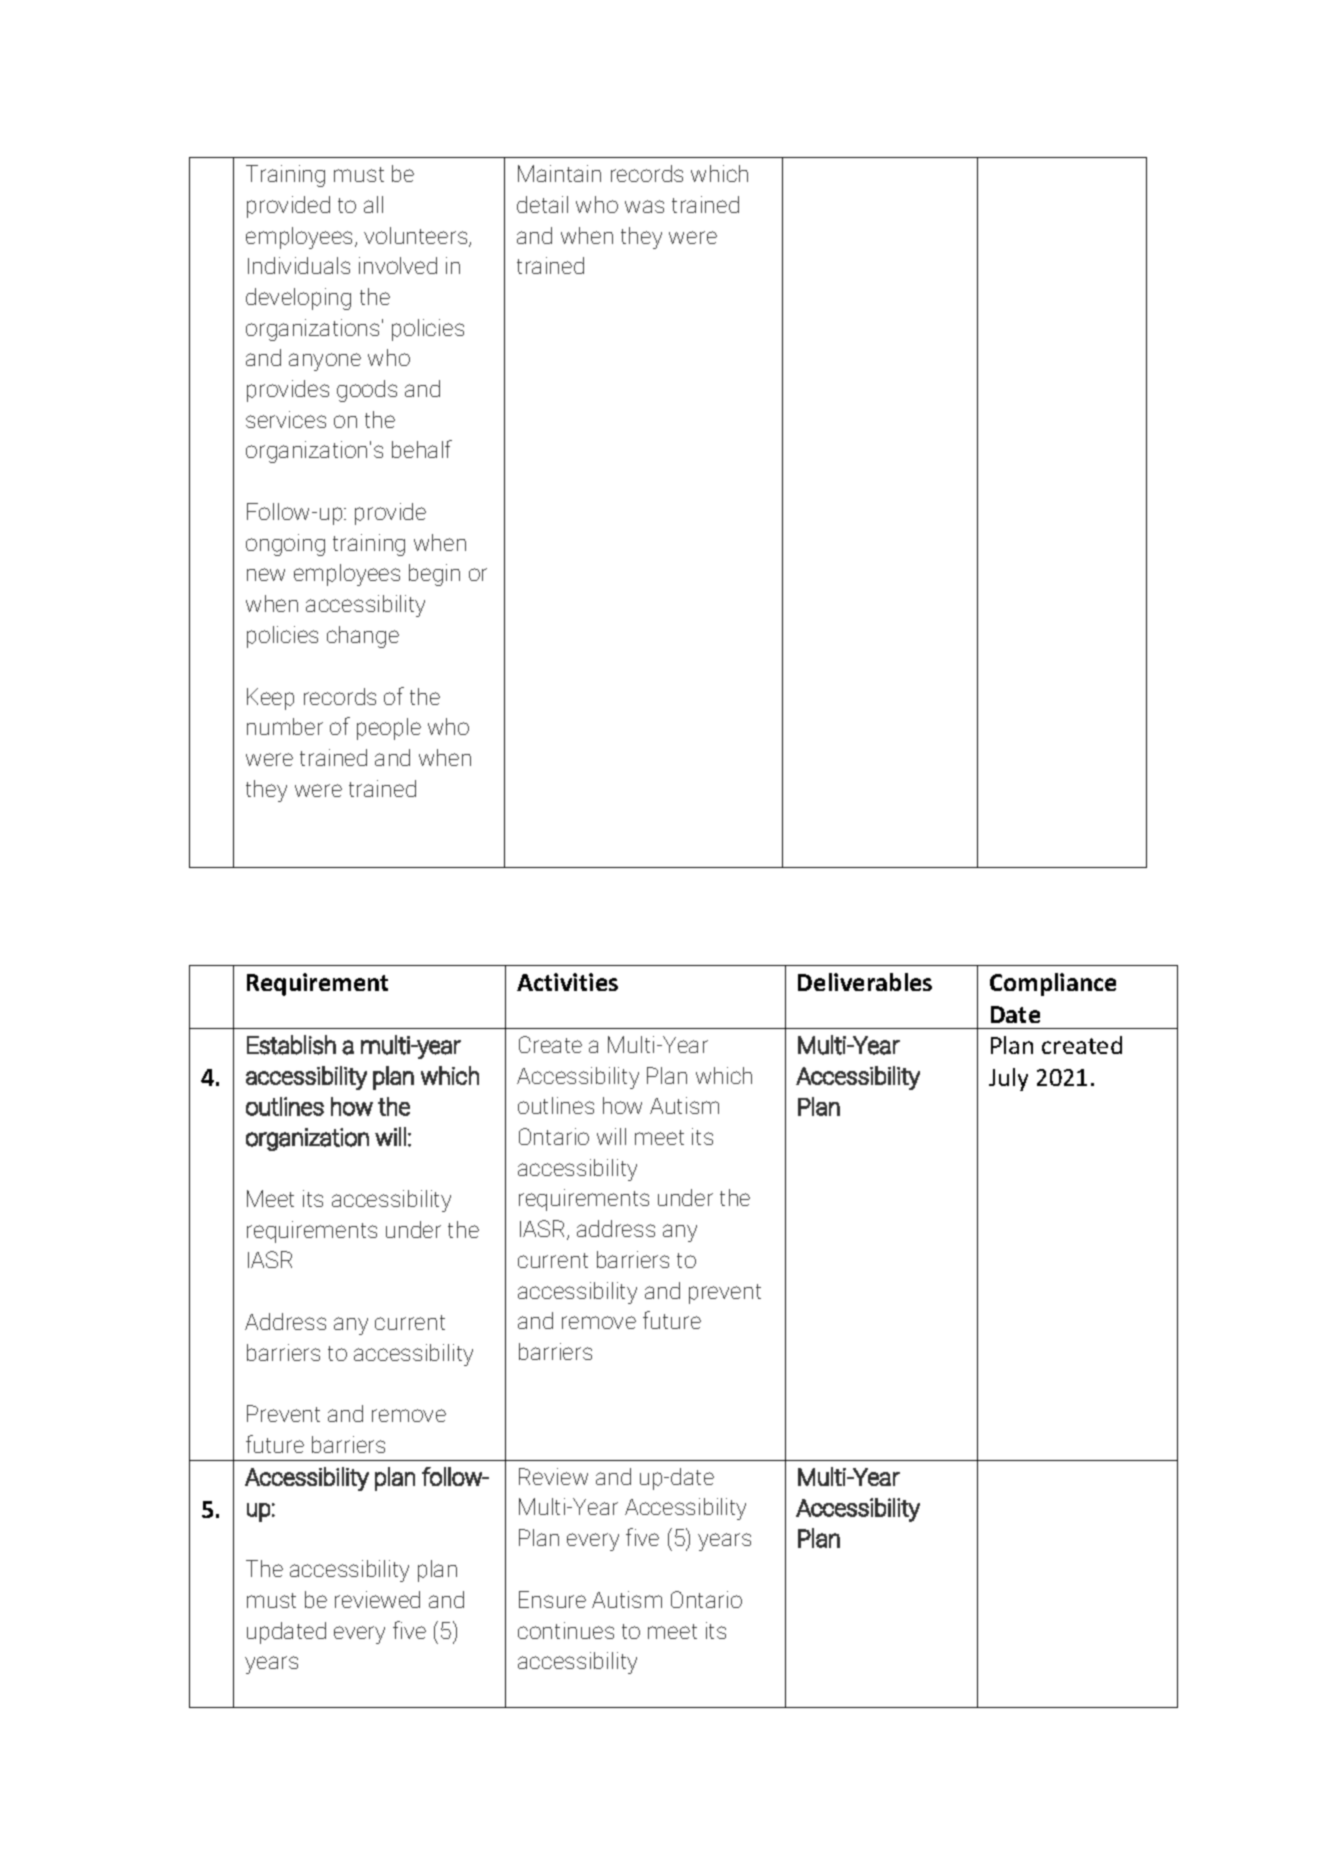 This screenshot has width=1319, height=1866. I want to click on Maintain, so click(559, 173).
